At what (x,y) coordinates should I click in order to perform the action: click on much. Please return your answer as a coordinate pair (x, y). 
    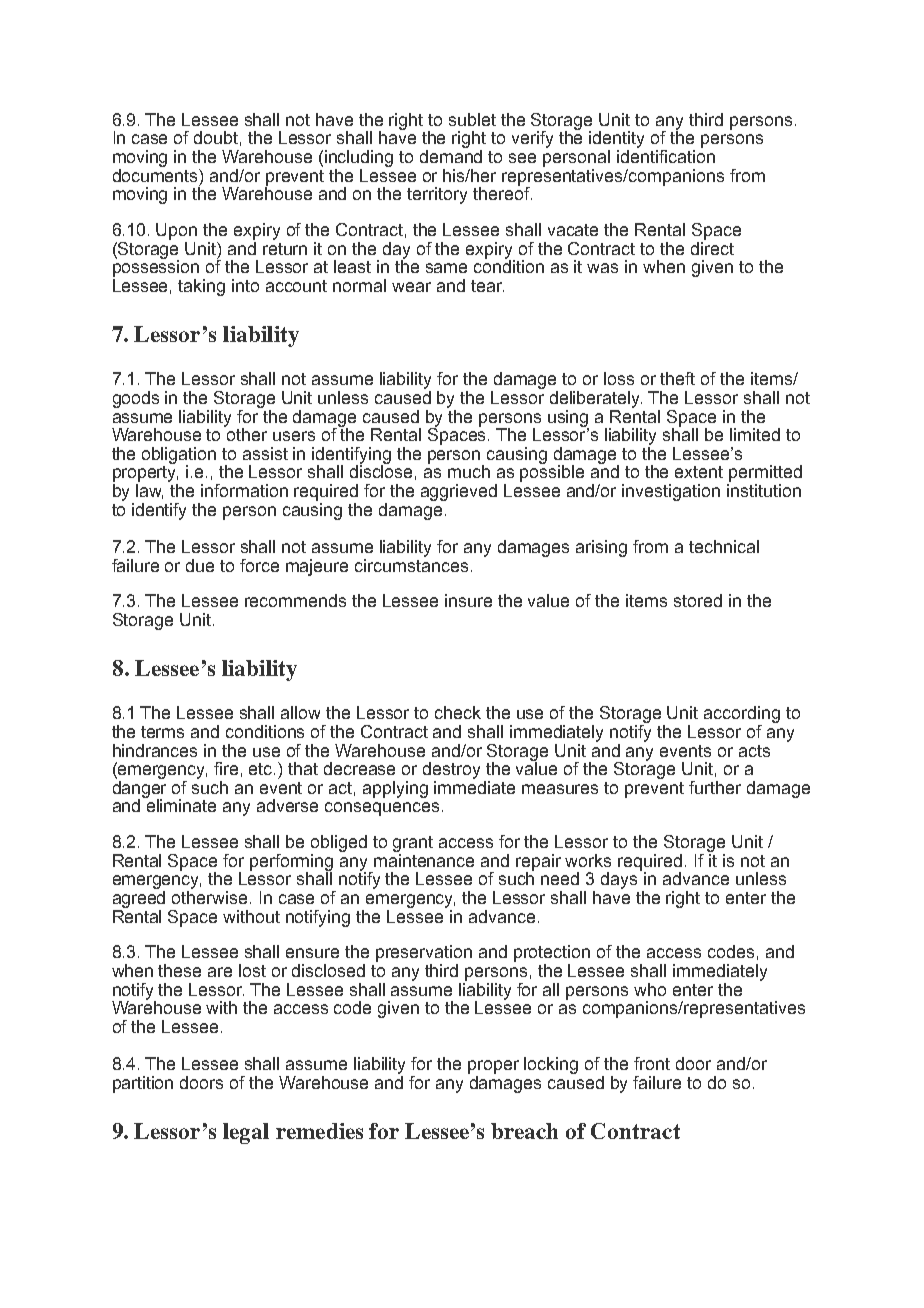
    Looking at the image, I should click on (469, 471).
